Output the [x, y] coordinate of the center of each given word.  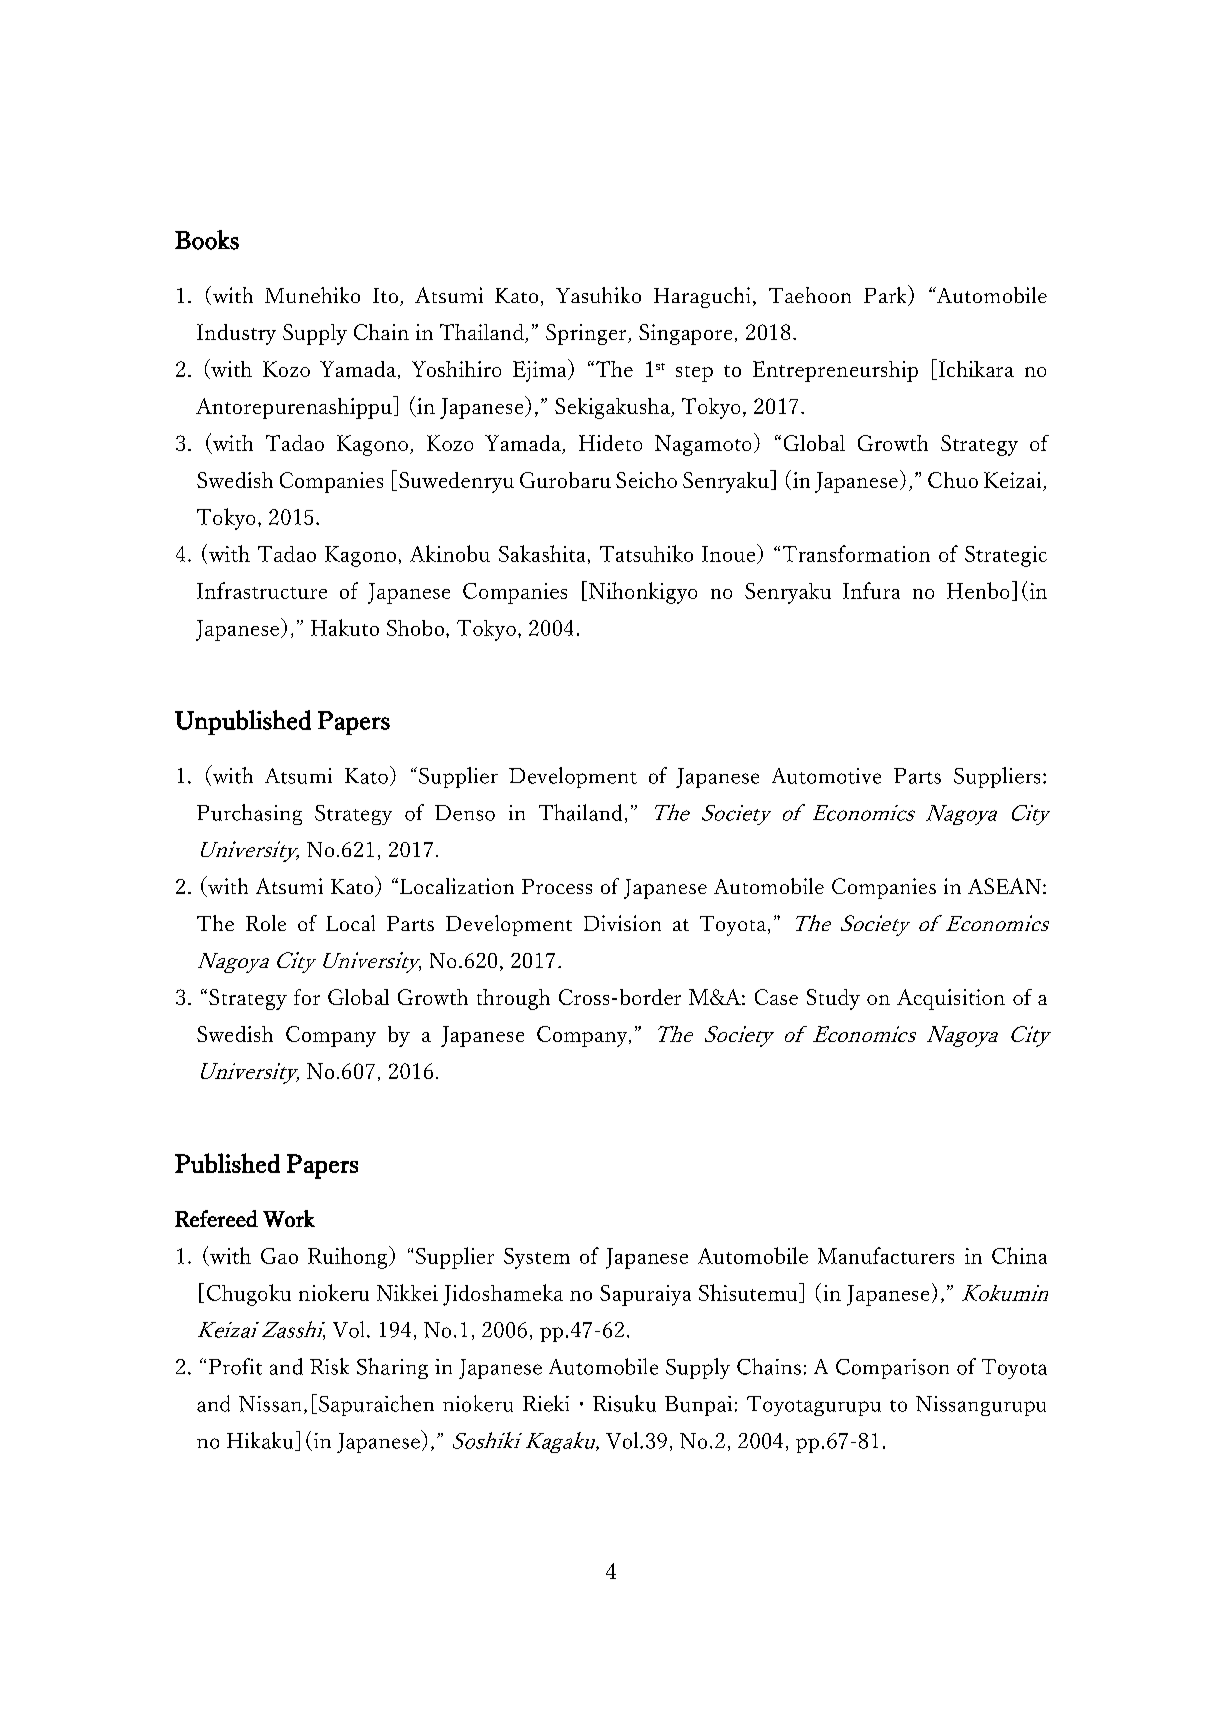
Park [887, 295]
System [537, 1258]
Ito [385, 295]
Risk [329, 1366]
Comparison [892, 1369]
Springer [587, 334]
